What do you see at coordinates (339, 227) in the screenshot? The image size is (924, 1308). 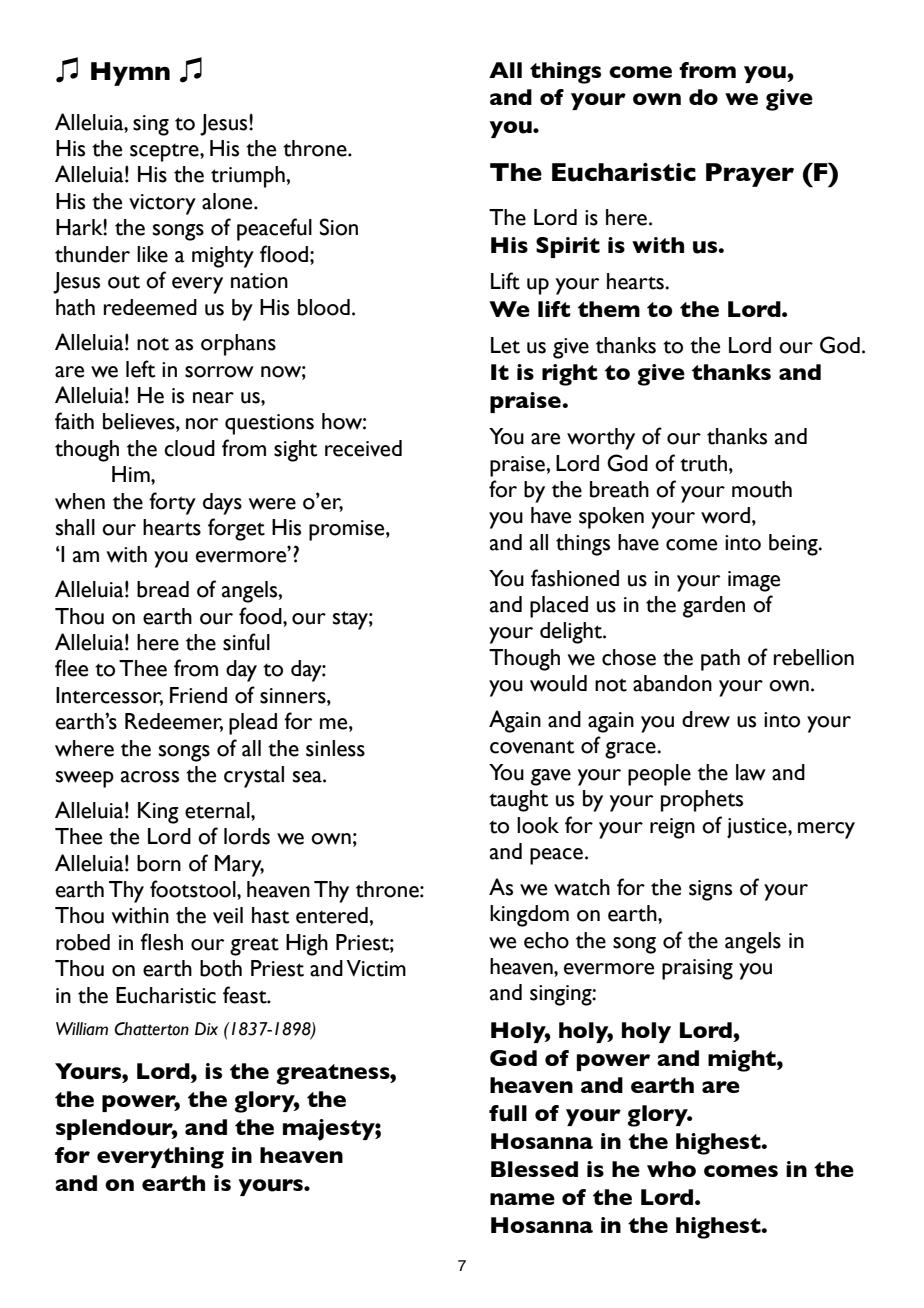 I see `Sion` at bounding box center [339, 227].
